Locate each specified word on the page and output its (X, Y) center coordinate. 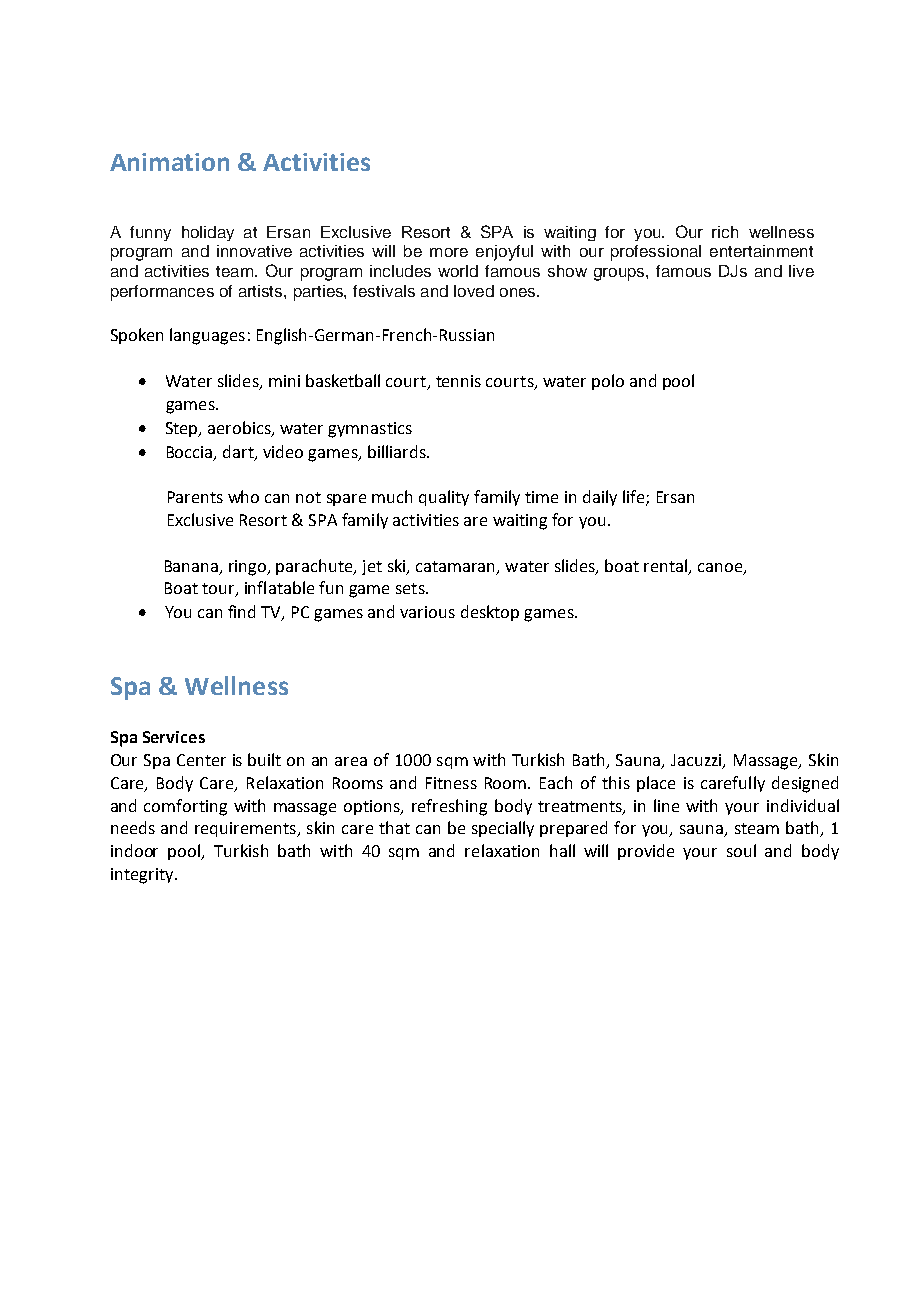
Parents (195, 497)
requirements (246, 829)
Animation (169, 162)
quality (444, 498)
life (635, 498)
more (449, 252)
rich (725, 232)
